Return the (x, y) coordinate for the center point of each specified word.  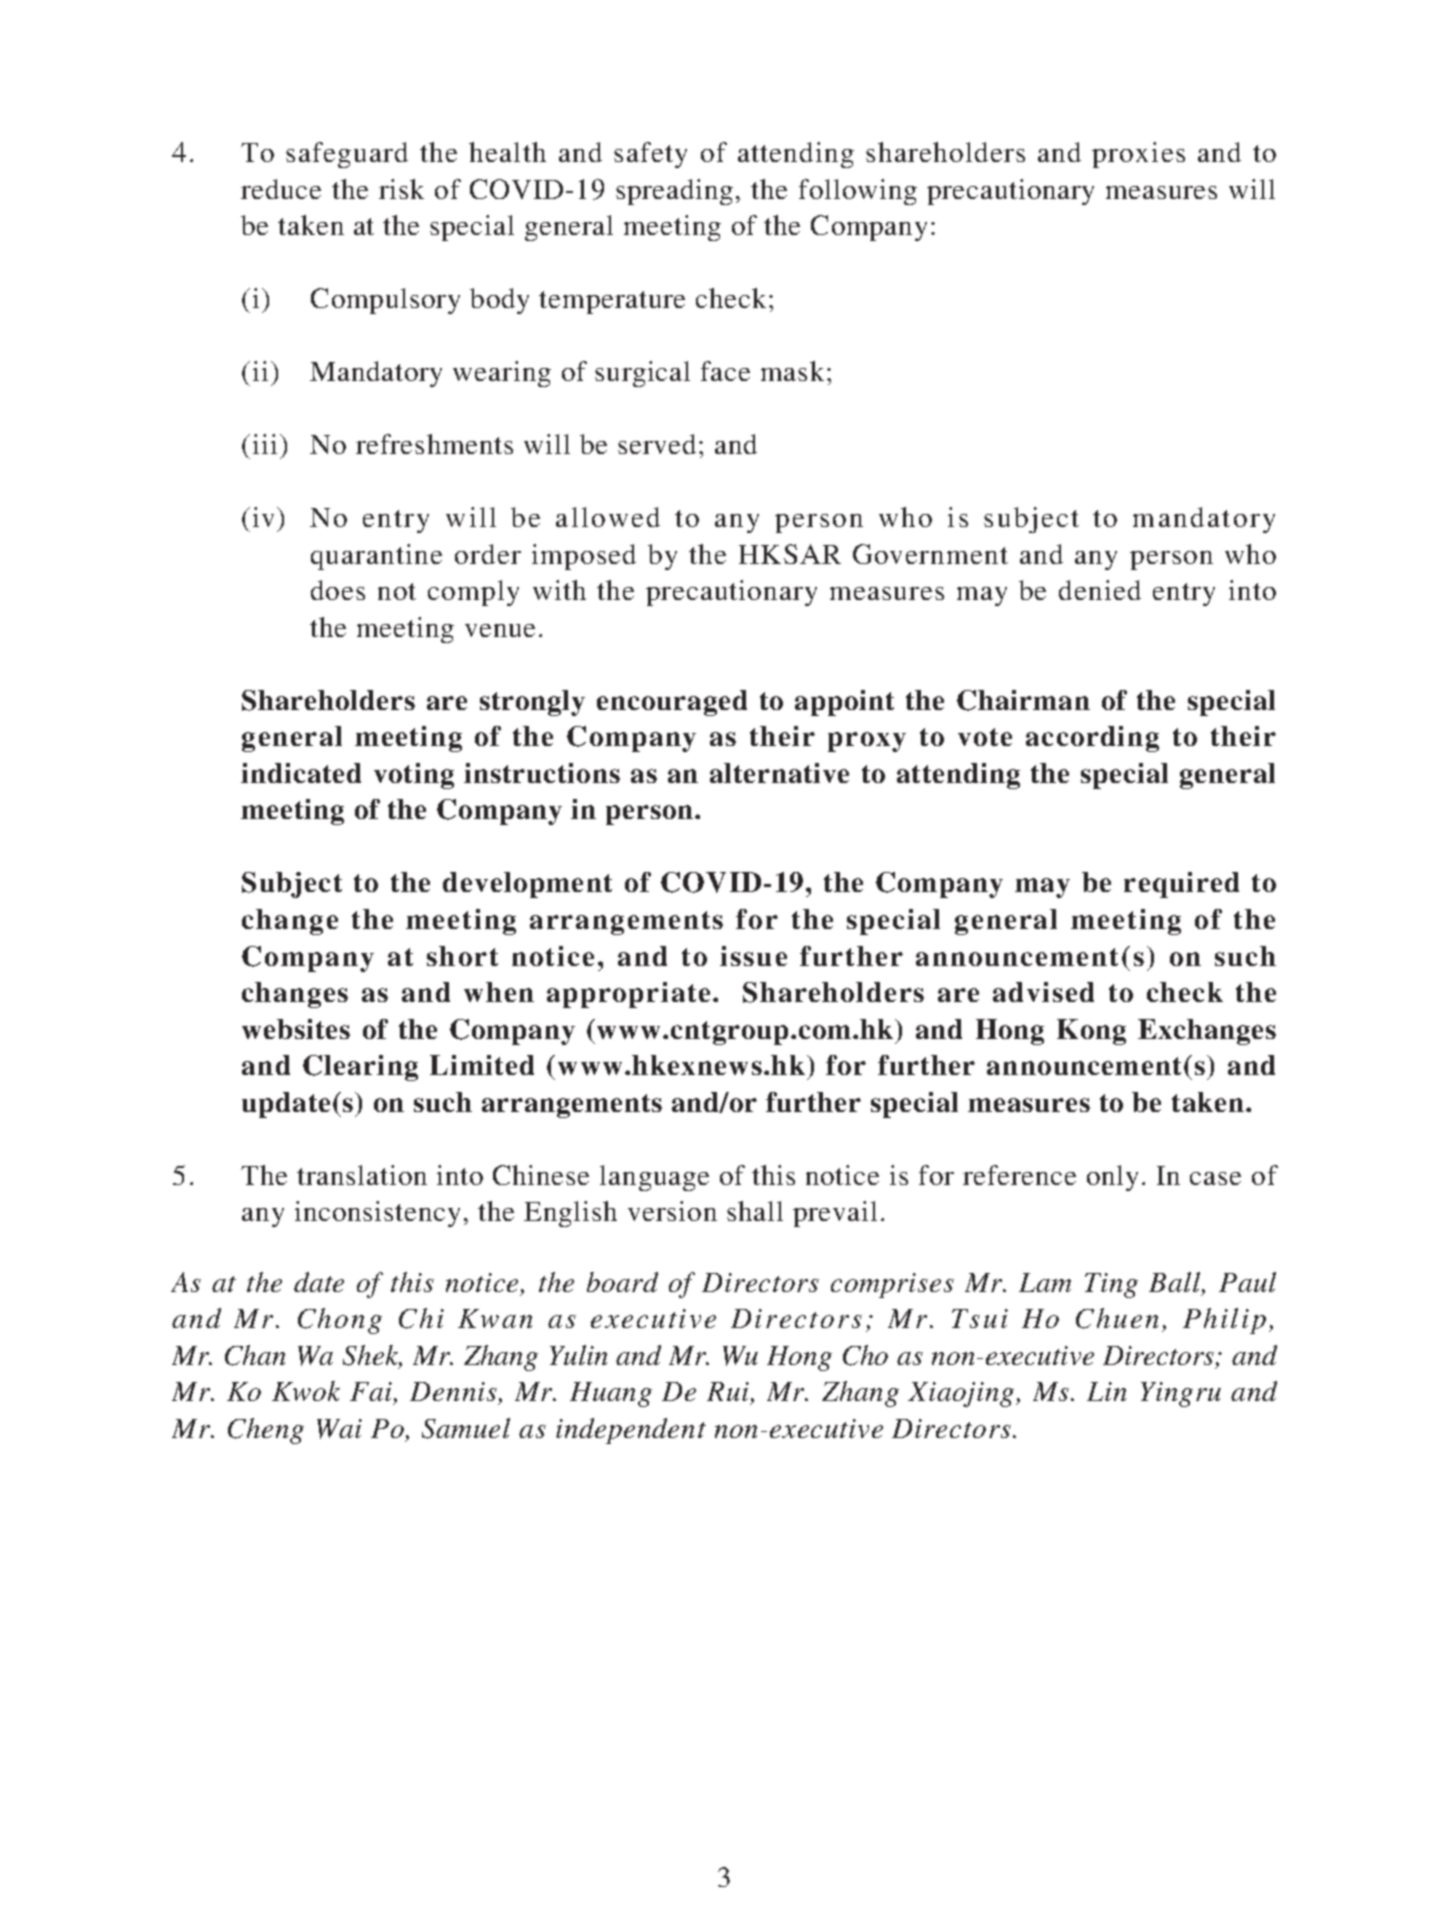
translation (362, 1175)
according (1092, 739)
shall (755, 1211)
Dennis (453, 1391)
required (1181, 885)
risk (401, 189)
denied (1100, 590)
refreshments (434, 444)
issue (753, 956)
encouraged (672, 703)
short (462, 956)
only (1112, 1178)
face (725, 371)
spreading (674, 192)
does (338, 590)
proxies (1138, 155)
